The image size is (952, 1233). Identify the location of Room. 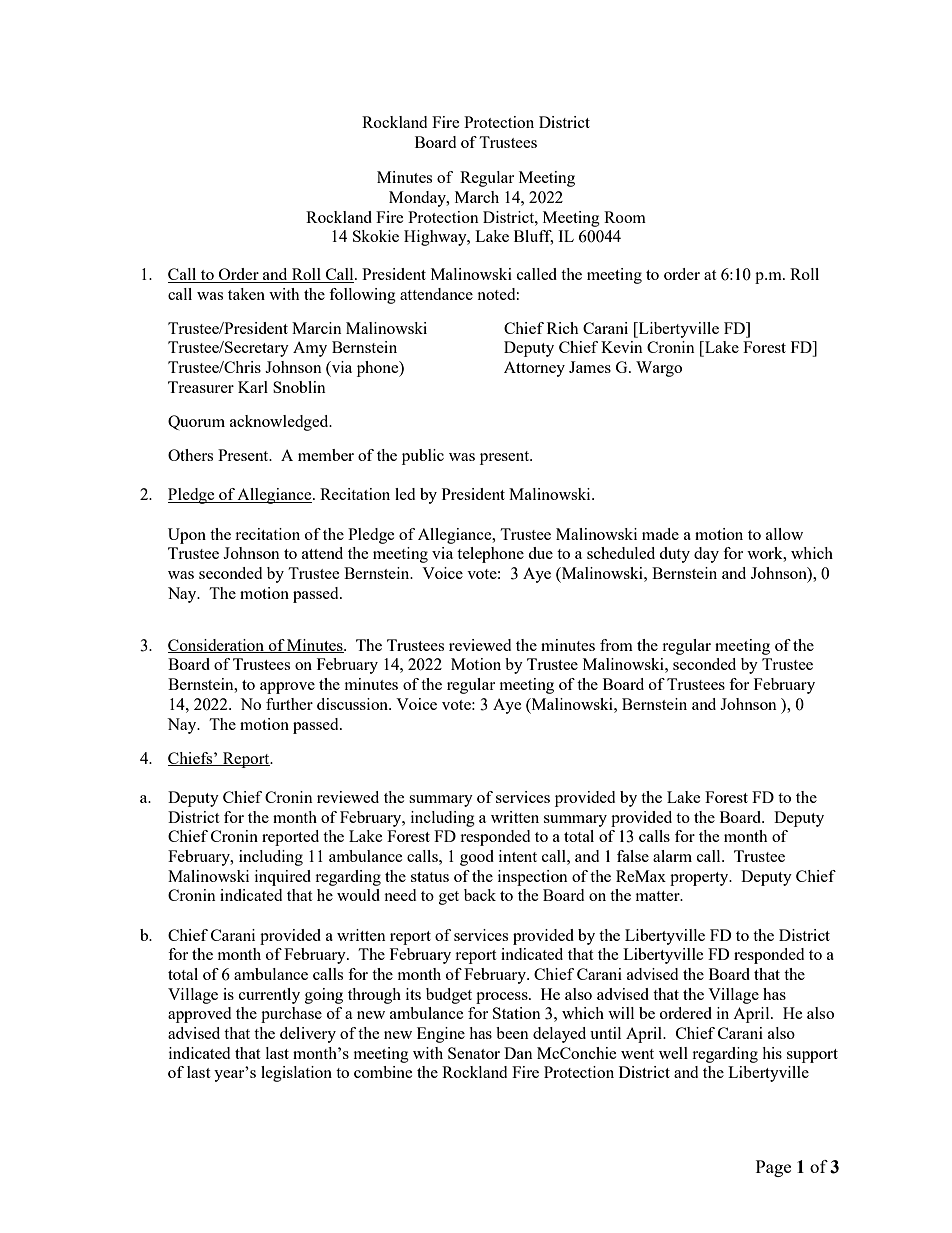
(625, 217).
